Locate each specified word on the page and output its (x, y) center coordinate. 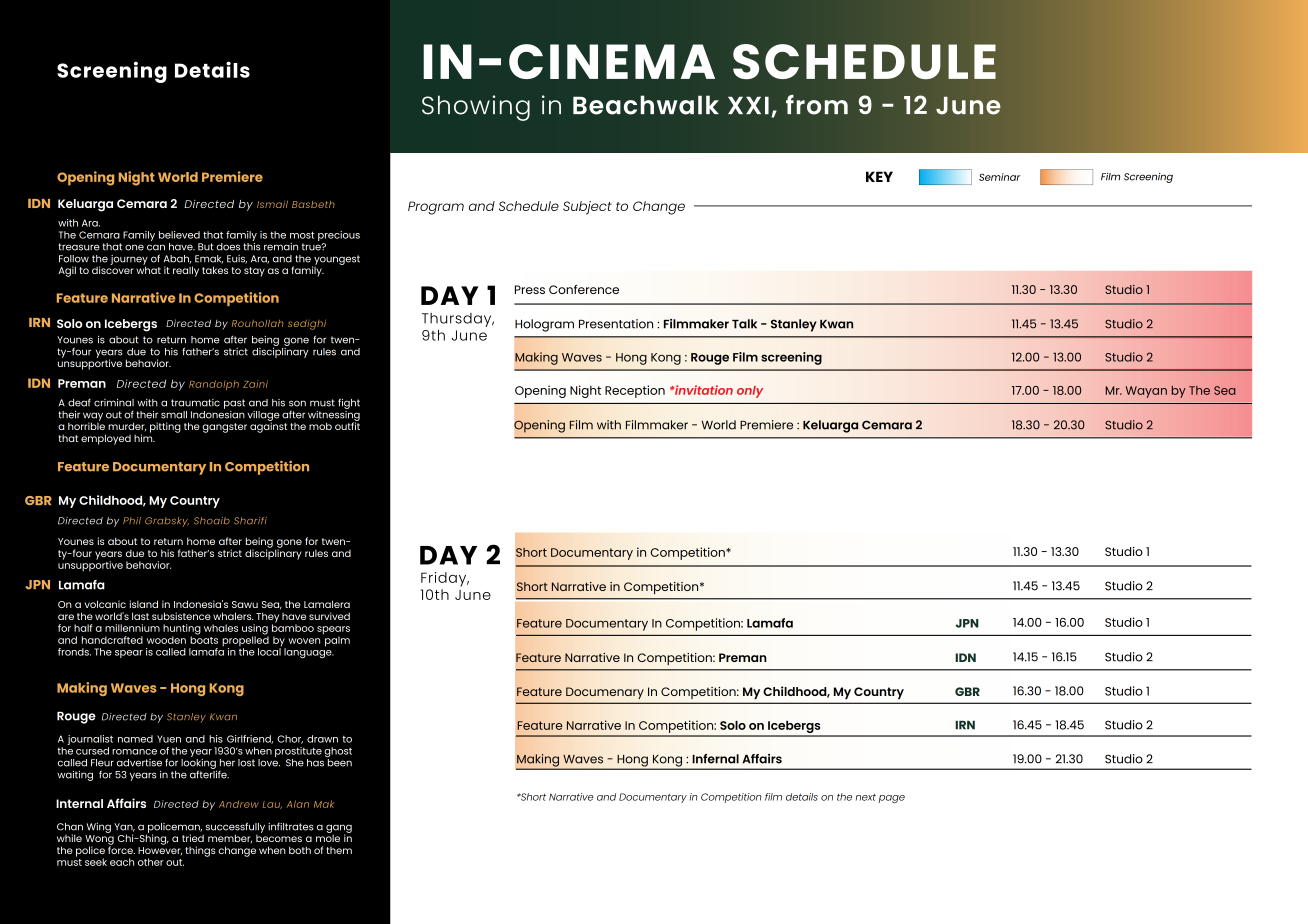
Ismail (272, 204)
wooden (166, 640)
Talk (744, 324)
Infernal (715, 759)
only (750, 392)
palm (336, 640)
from (817, 105)
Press (530, 289)
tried (193, 838)
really (186, 271)
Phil (132, 520)
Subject (587, 208)
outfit (347, 425)
